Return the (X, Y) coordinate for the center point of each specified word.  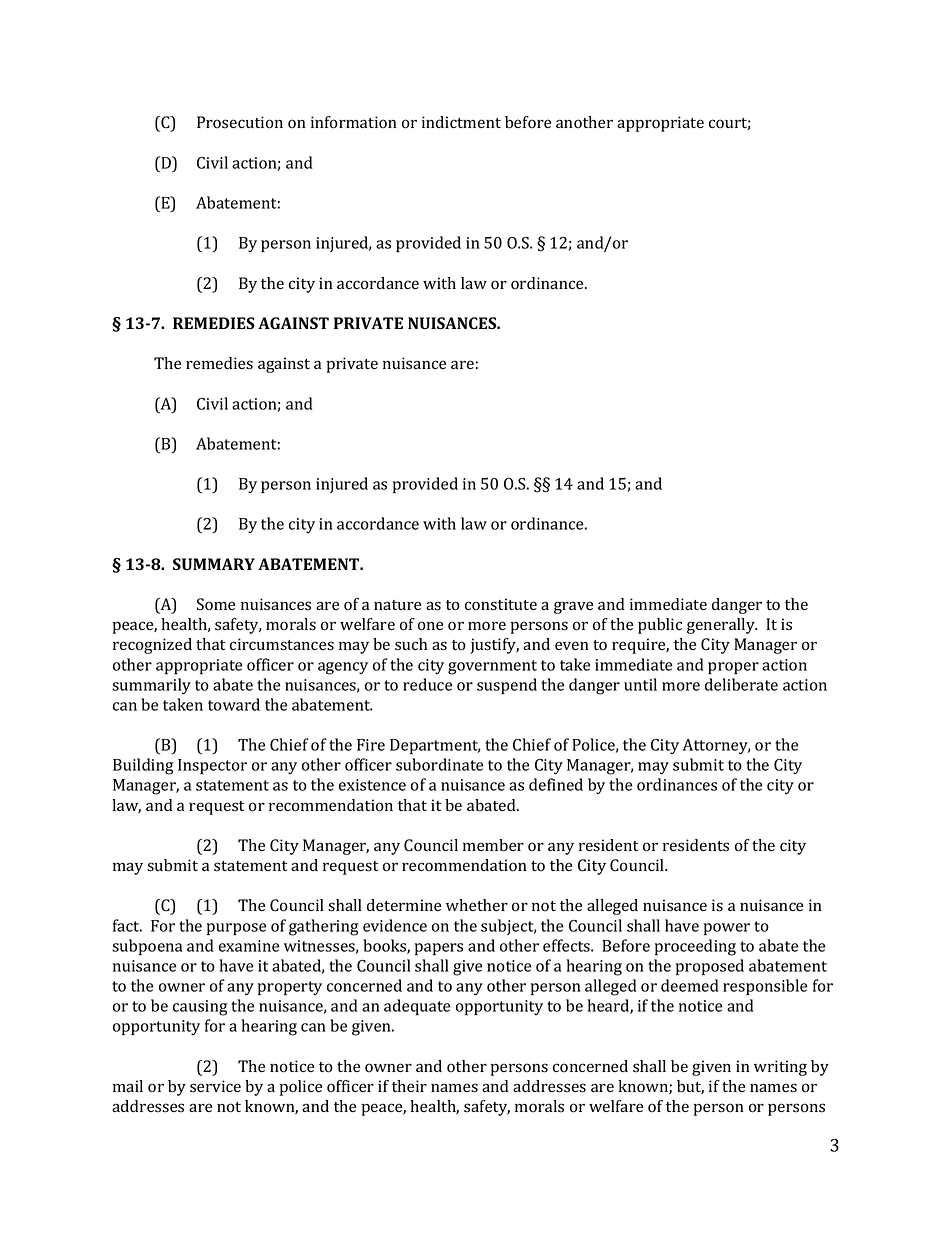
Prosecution (240, 122)
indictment (461, 122)
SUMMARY (214, 564)
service (215, 1086)
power (727, 929)
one (430, 626)
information (354, 122)
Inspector (212, 766)
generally (722, 626)
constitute (501, 604)
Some (216, 604)
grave (573, 607)
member (493, 845)
